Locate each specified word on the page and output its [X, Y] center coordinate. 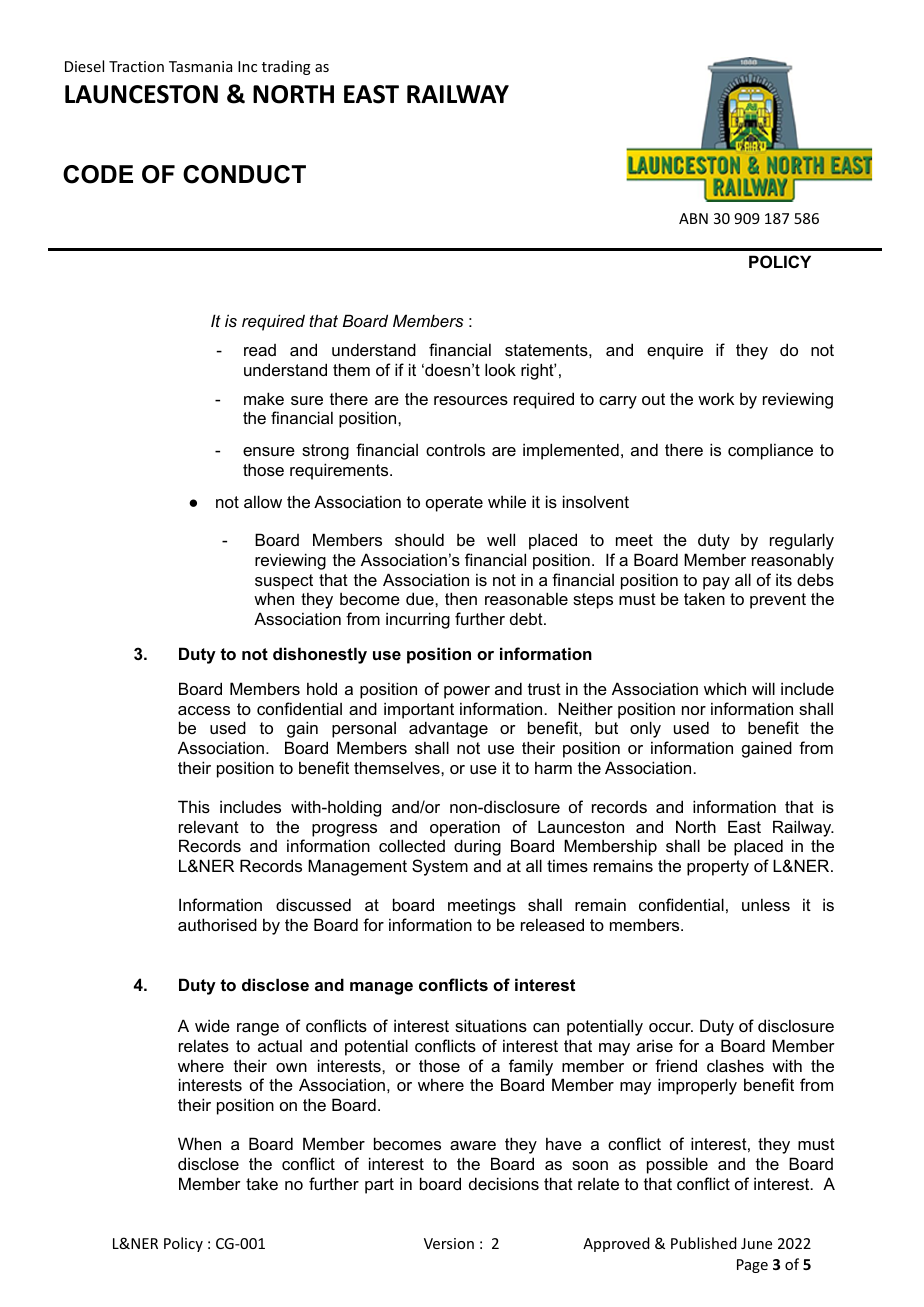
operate [454, 504]
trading [286, 67]
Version [449, 1243]
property [718, 868]
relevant [209, 826]
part [379, 1186]
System [440, 867]
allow [263, 501]
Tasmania [200, 66]
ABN [693, 218]
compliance [770, 451]
